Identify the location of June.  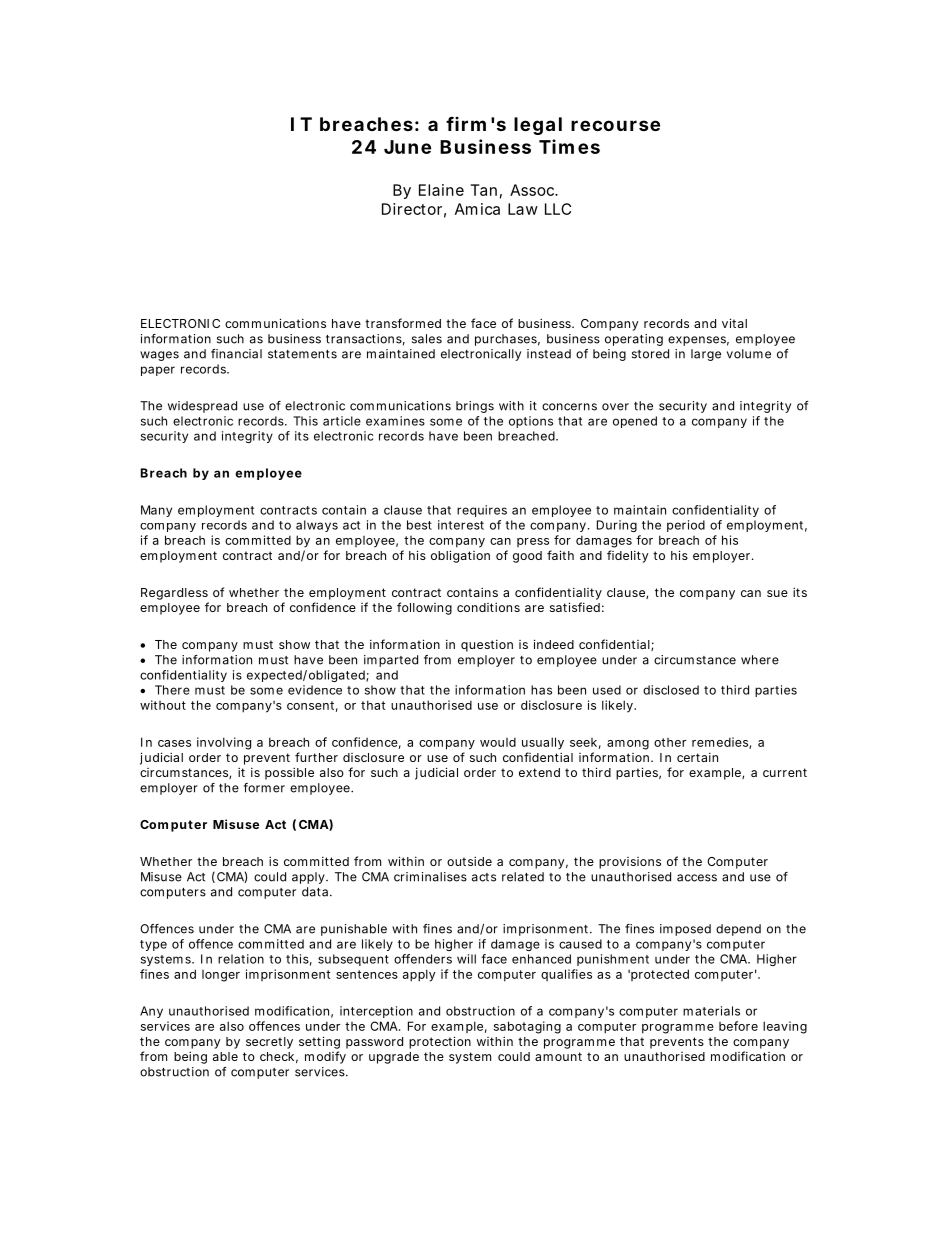
(407, 147).
